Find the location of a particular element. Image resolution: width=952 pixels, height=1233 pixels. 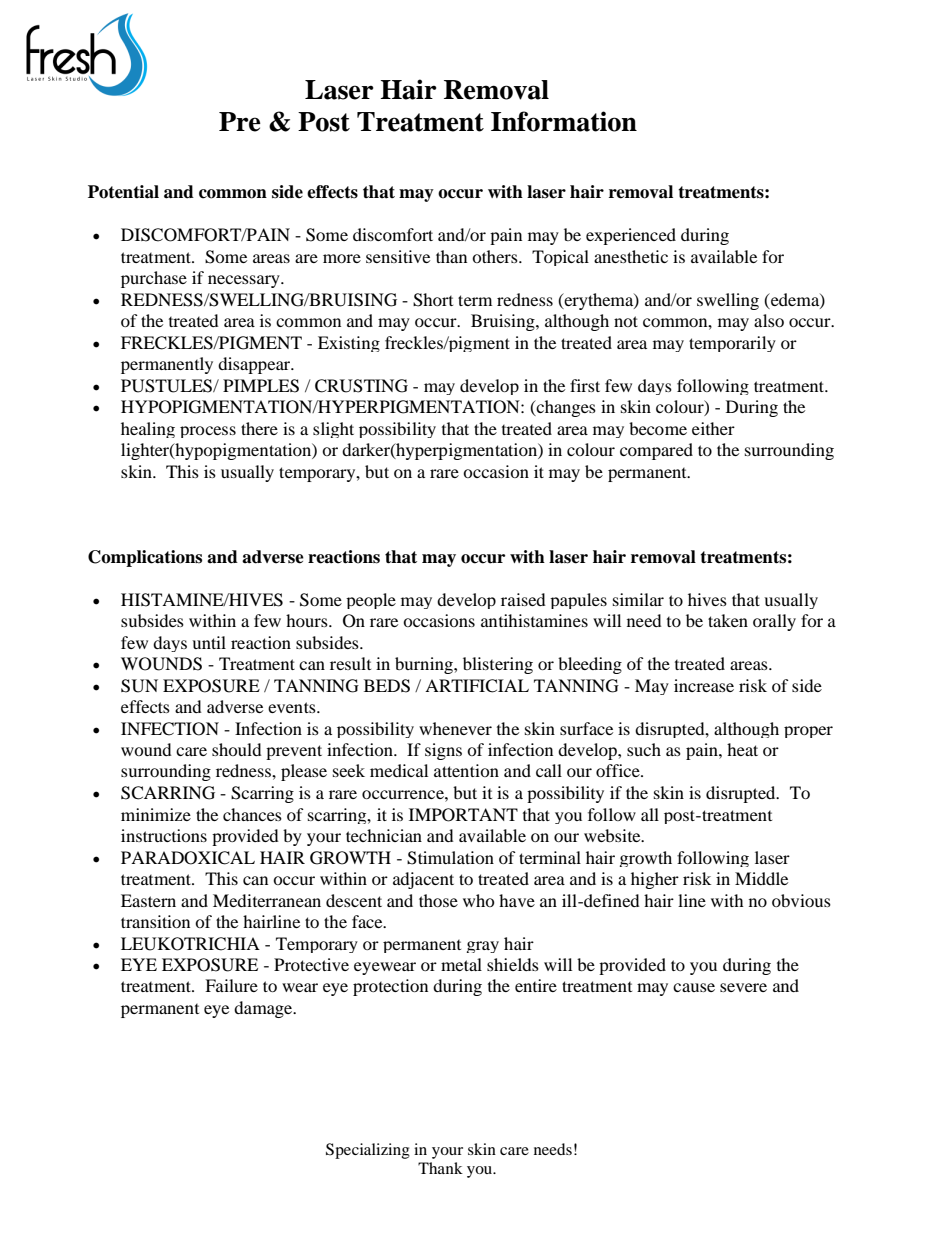

process is located at coordinates (208, 432).
